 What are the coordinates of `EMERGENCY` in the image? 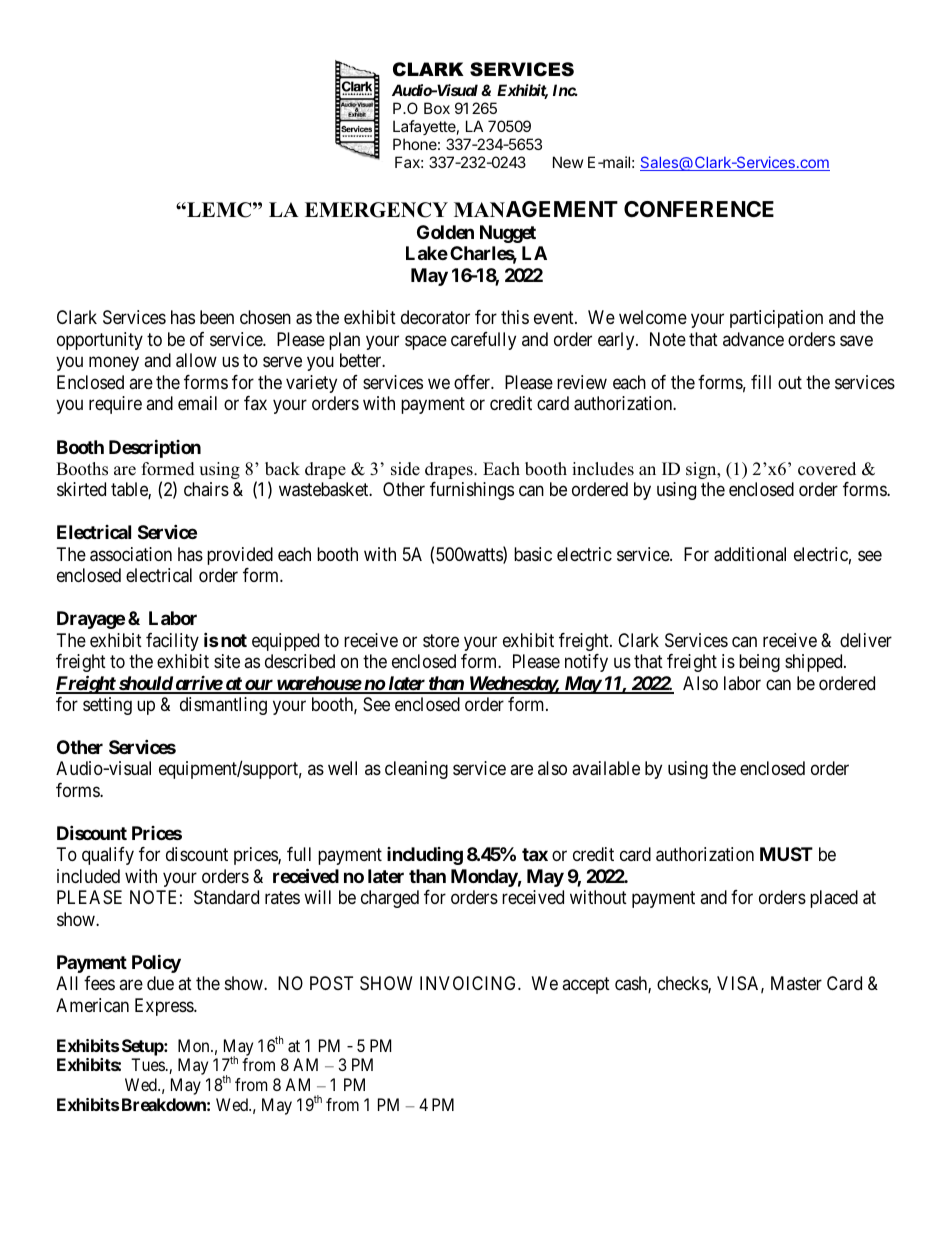 It's located at (376, 210).
